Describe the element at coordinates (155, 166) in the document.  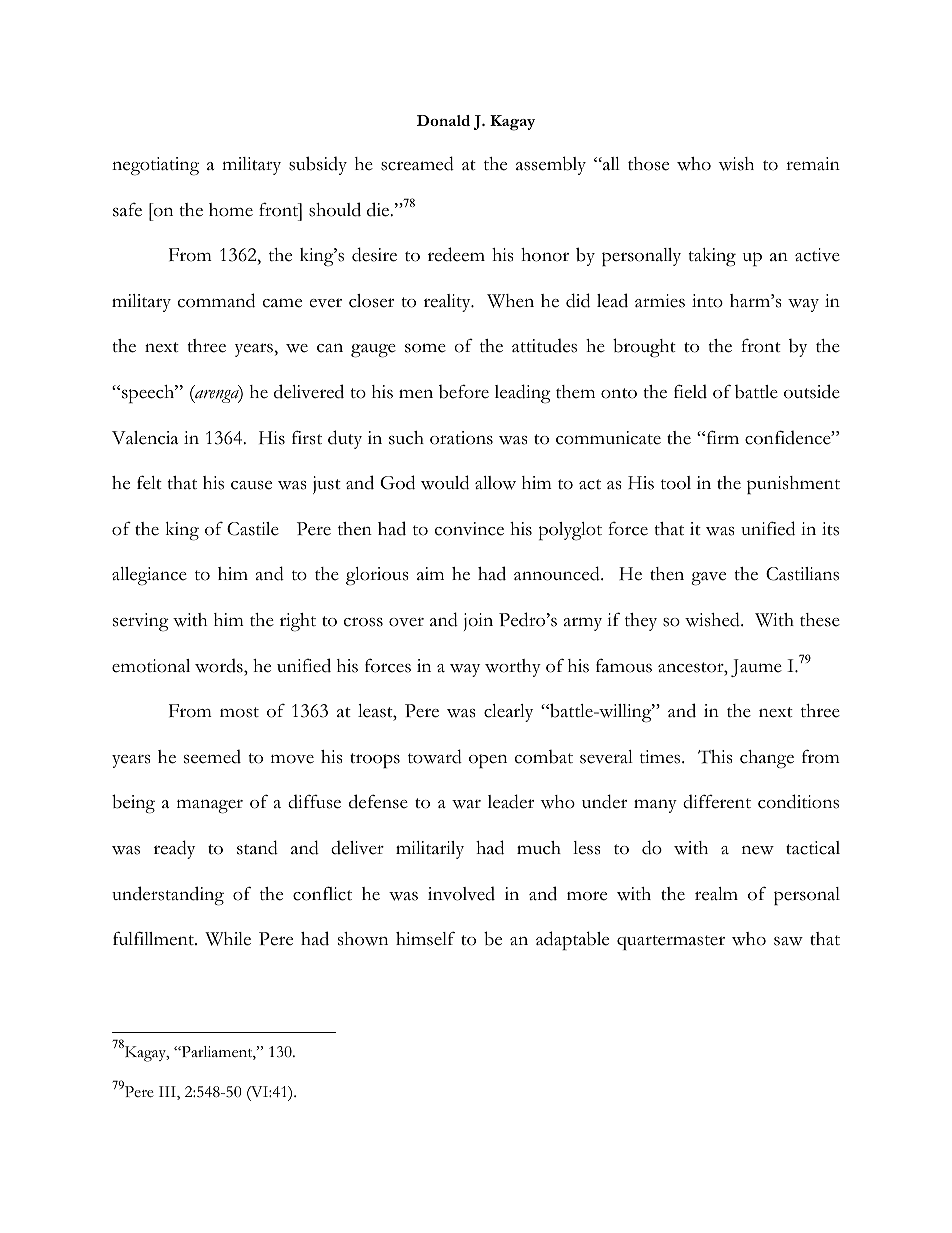
I see `negotiating` at that location.
